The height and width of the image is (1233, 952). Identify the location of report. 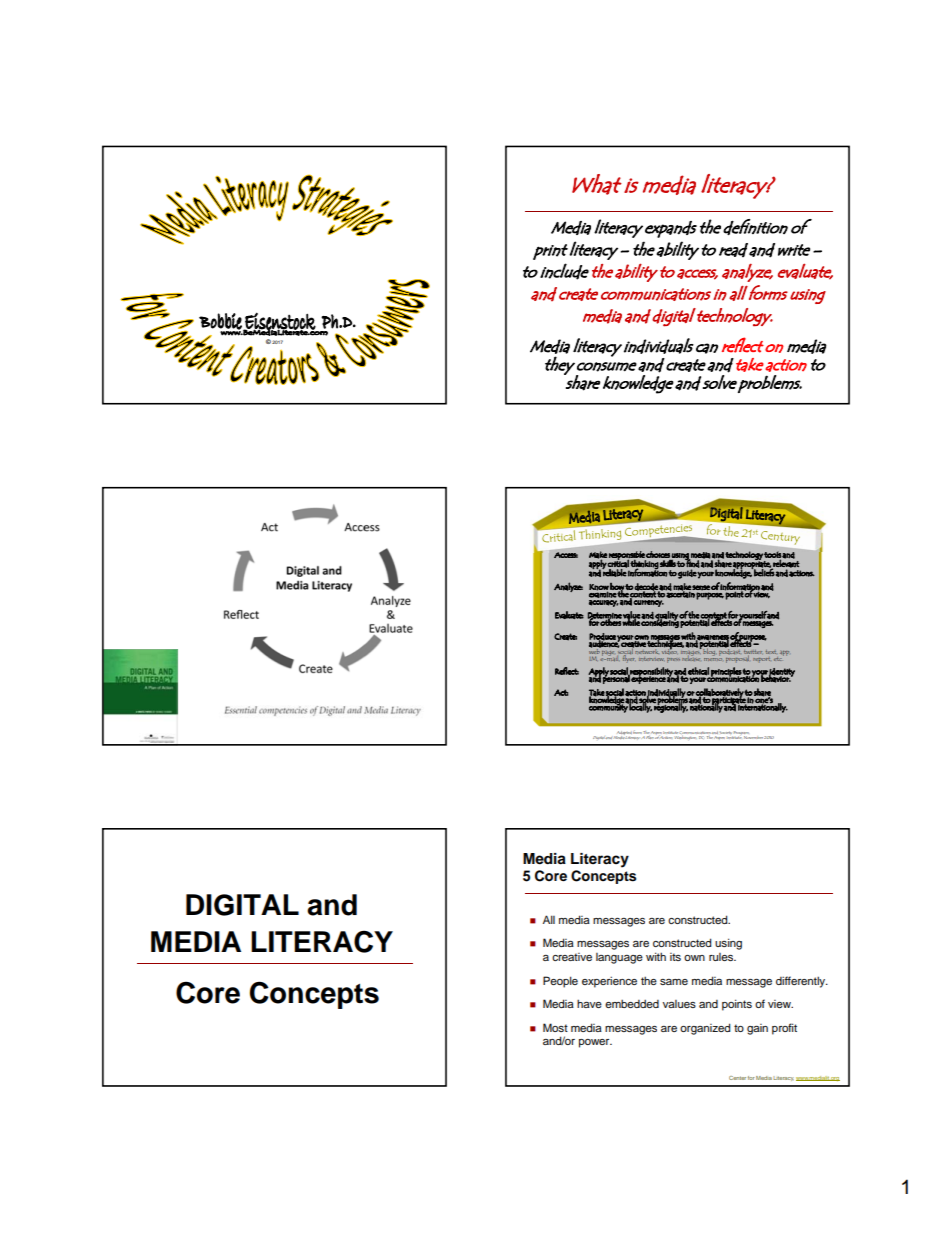
(761, 659).
